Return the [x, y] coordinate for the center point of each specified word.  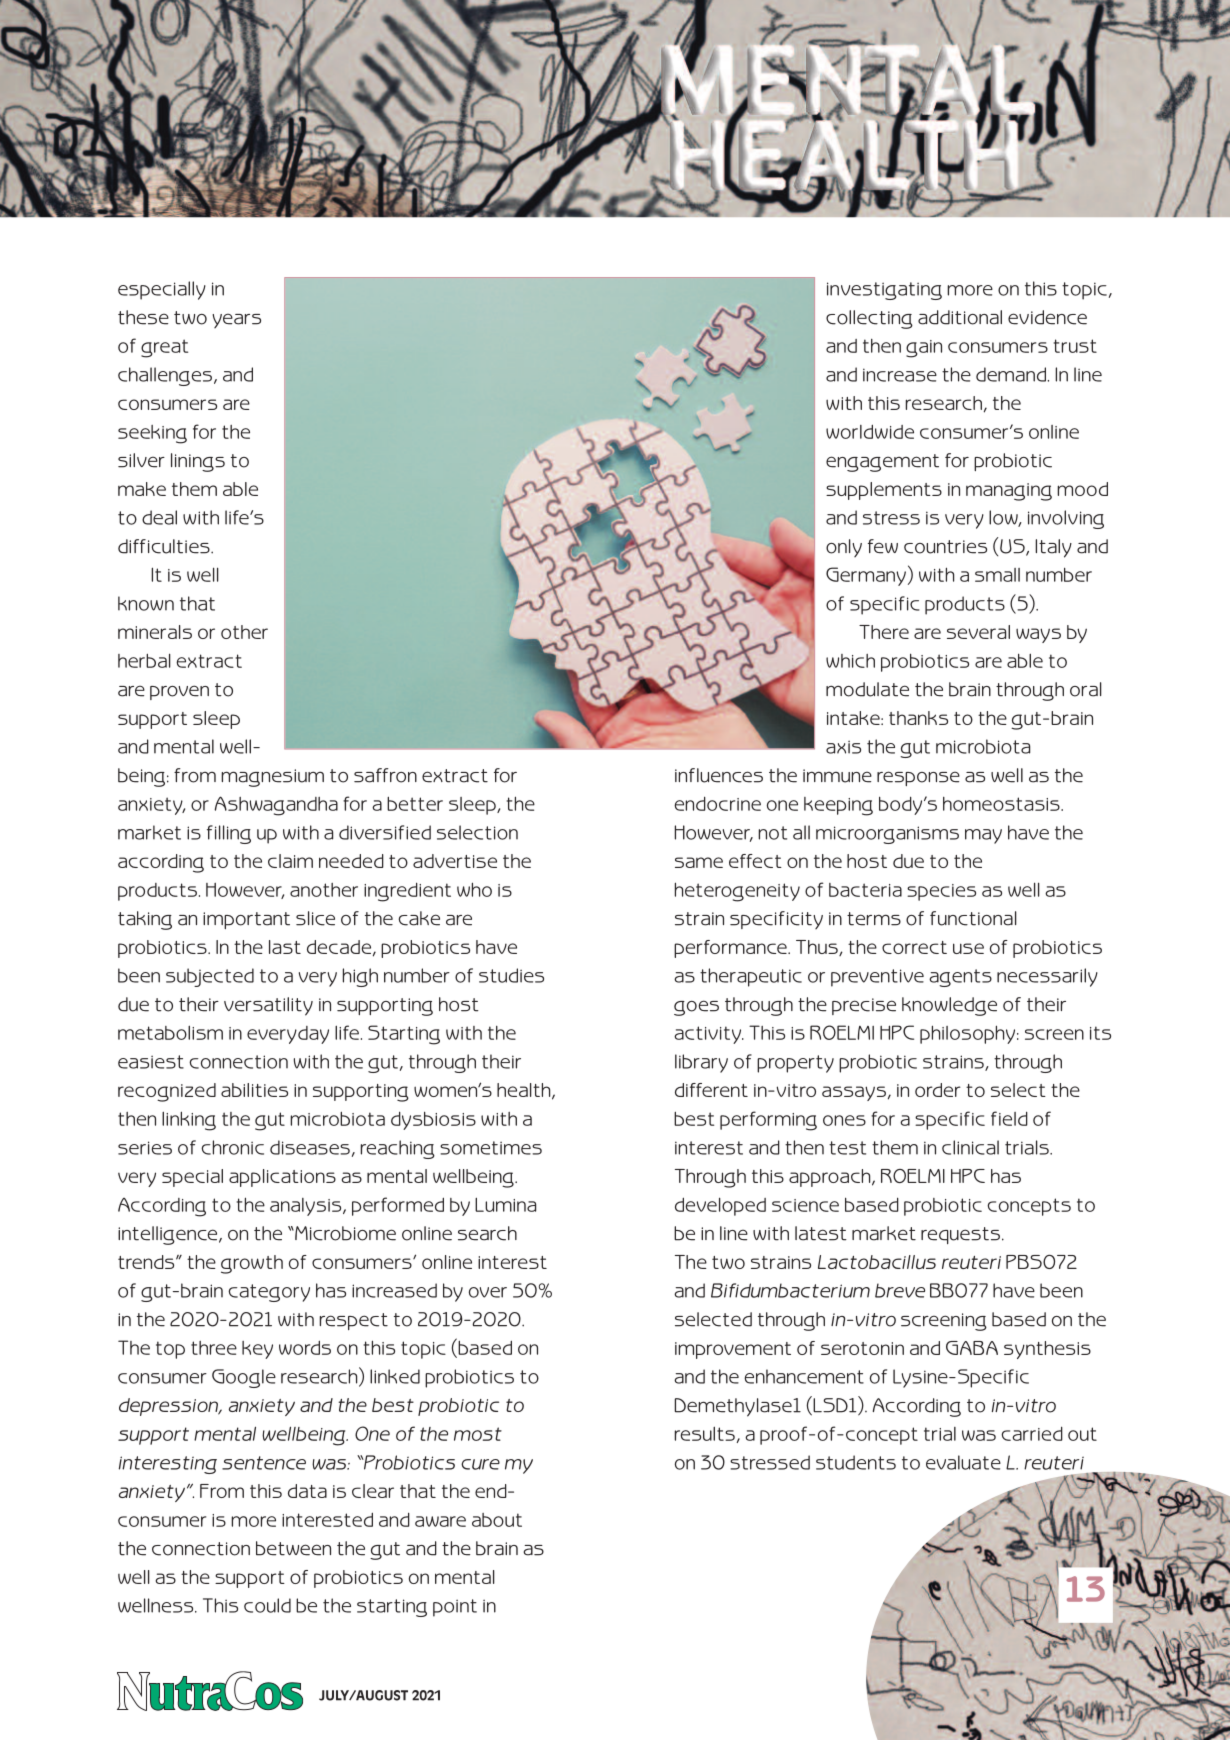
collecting [869, 319]
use [968, 948]
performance [731, 949]
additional [960, 317]
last [285, 947]
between [293, 1548]
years [236, 320]
